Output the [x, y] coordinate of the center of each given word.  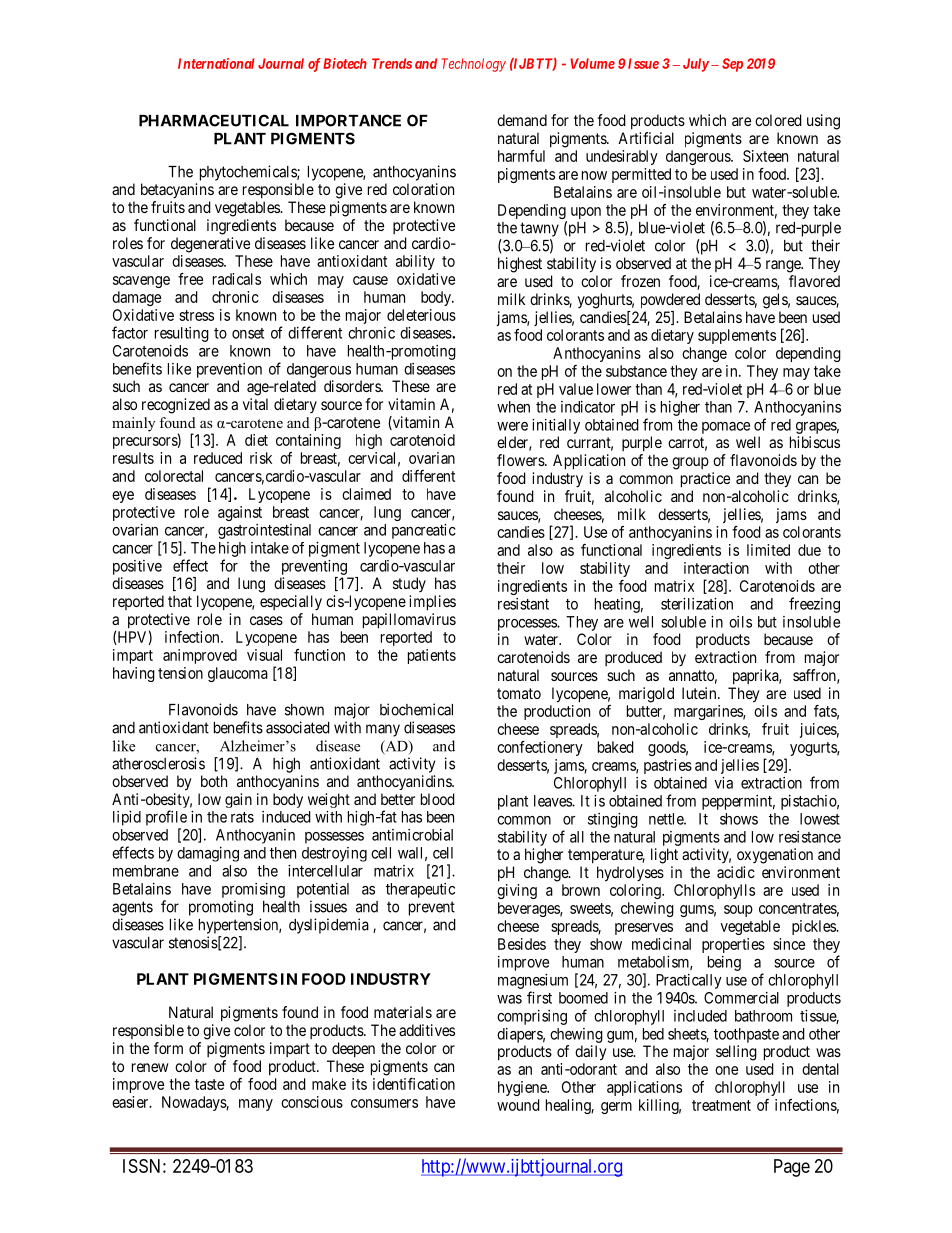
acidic [736, 872]
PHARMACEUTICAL [214, 120]
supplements [737, 336]
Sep [732, 65]
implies [432, 603]
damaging [208, 854]
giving [517, 891]
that [180, 601]
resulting [182, 334]
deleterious [421, 315]
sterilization [697, 604]
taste [209, 1084]
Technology [474, 65]
